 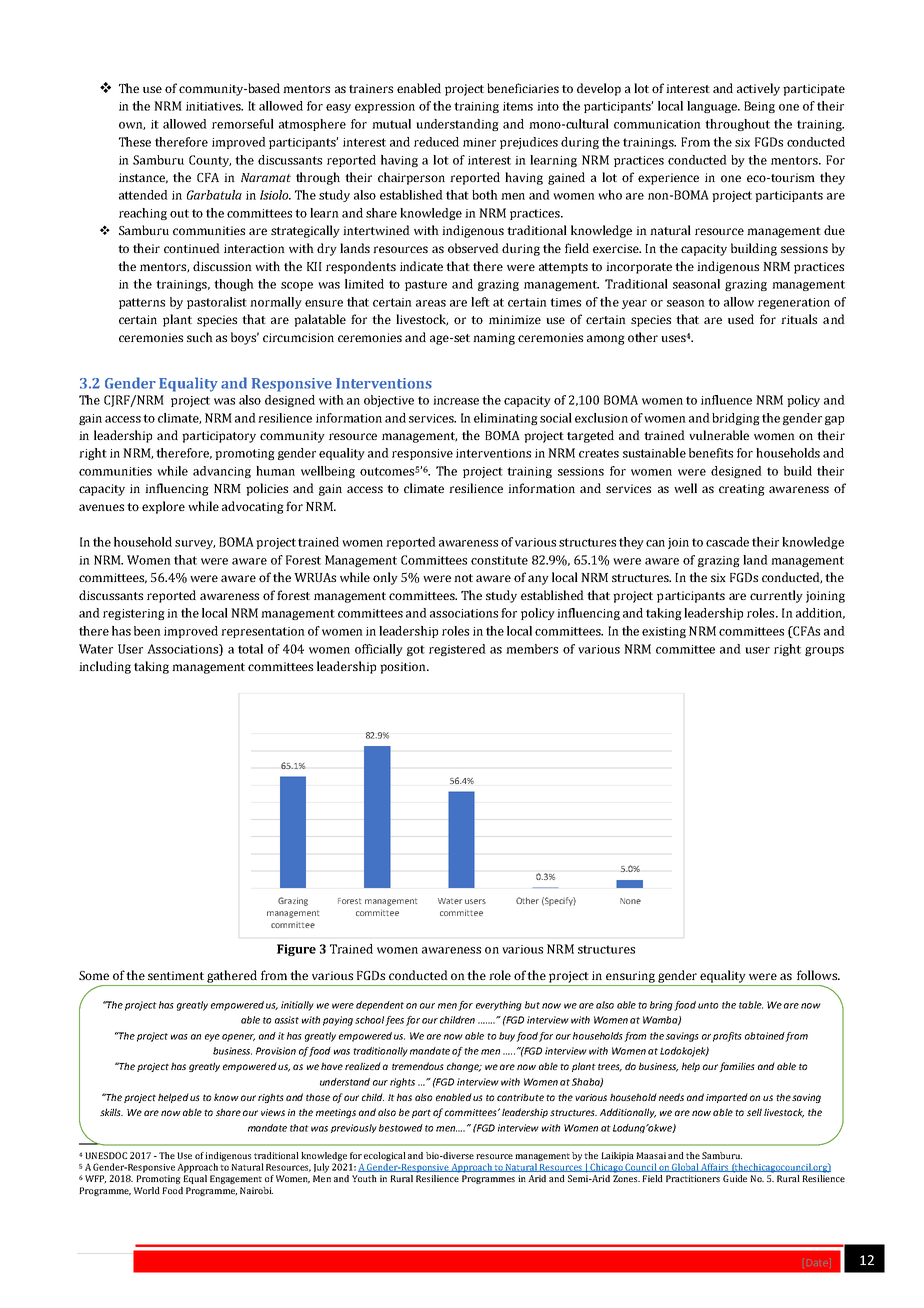 What do you see at coordinates (479, 142) in the image?
I see `miner` at bounding box center [479, 142].
